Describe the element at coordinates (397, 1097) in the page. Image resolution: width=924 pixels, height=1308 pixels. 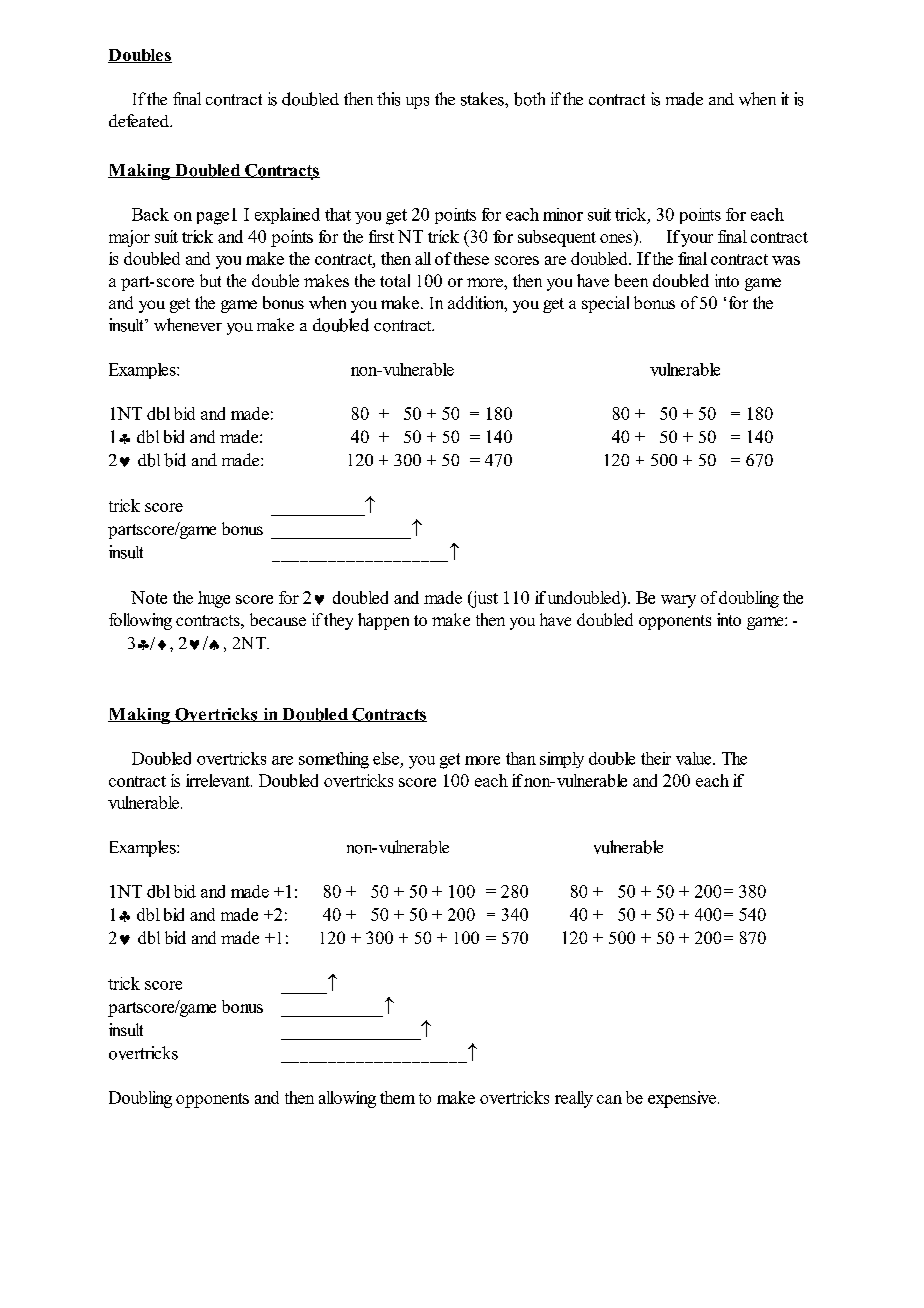
I see `them` at that location.
